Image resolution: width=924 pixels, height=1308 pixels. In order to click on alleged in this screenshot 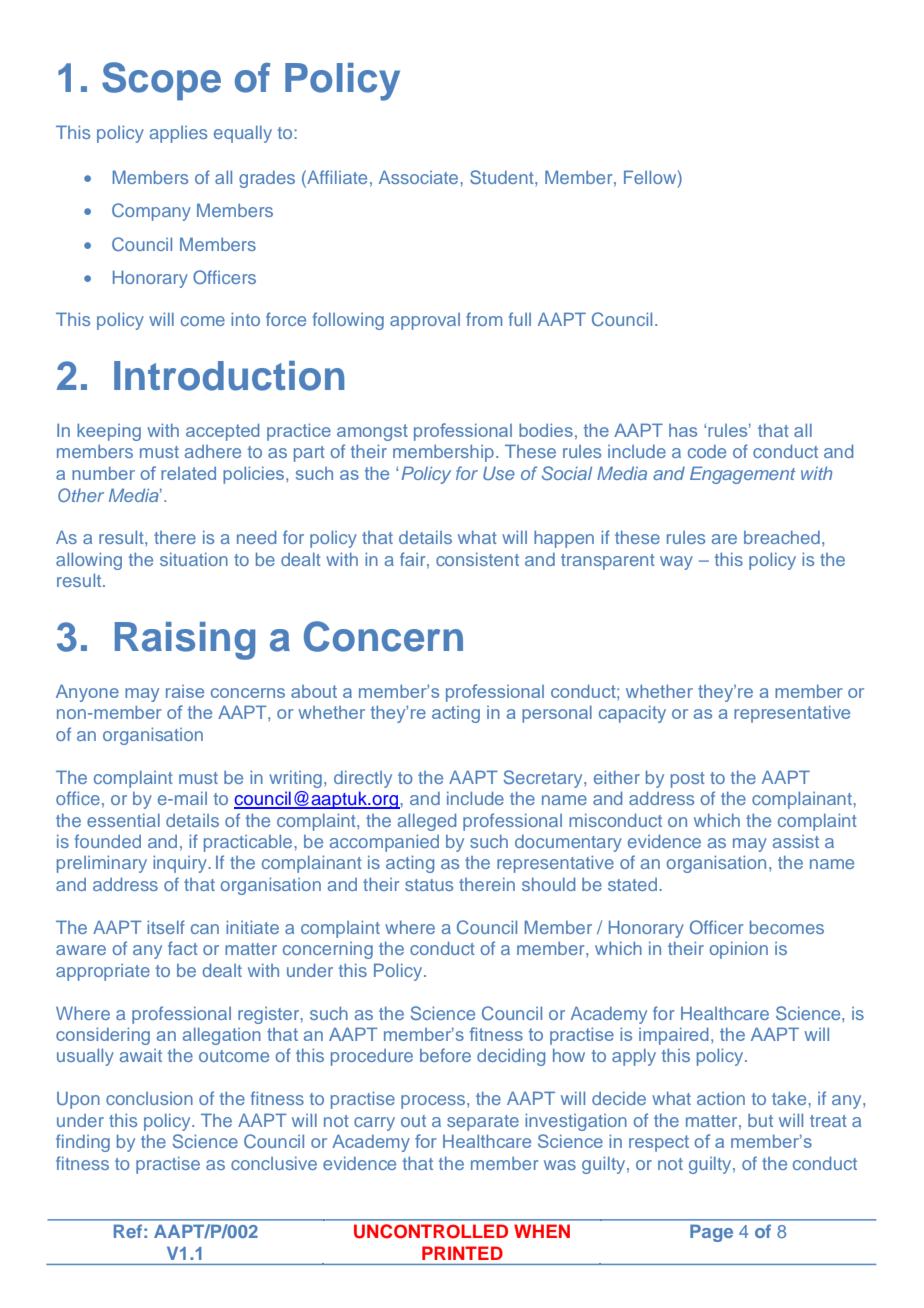, I will do `click(427, 822)`.
